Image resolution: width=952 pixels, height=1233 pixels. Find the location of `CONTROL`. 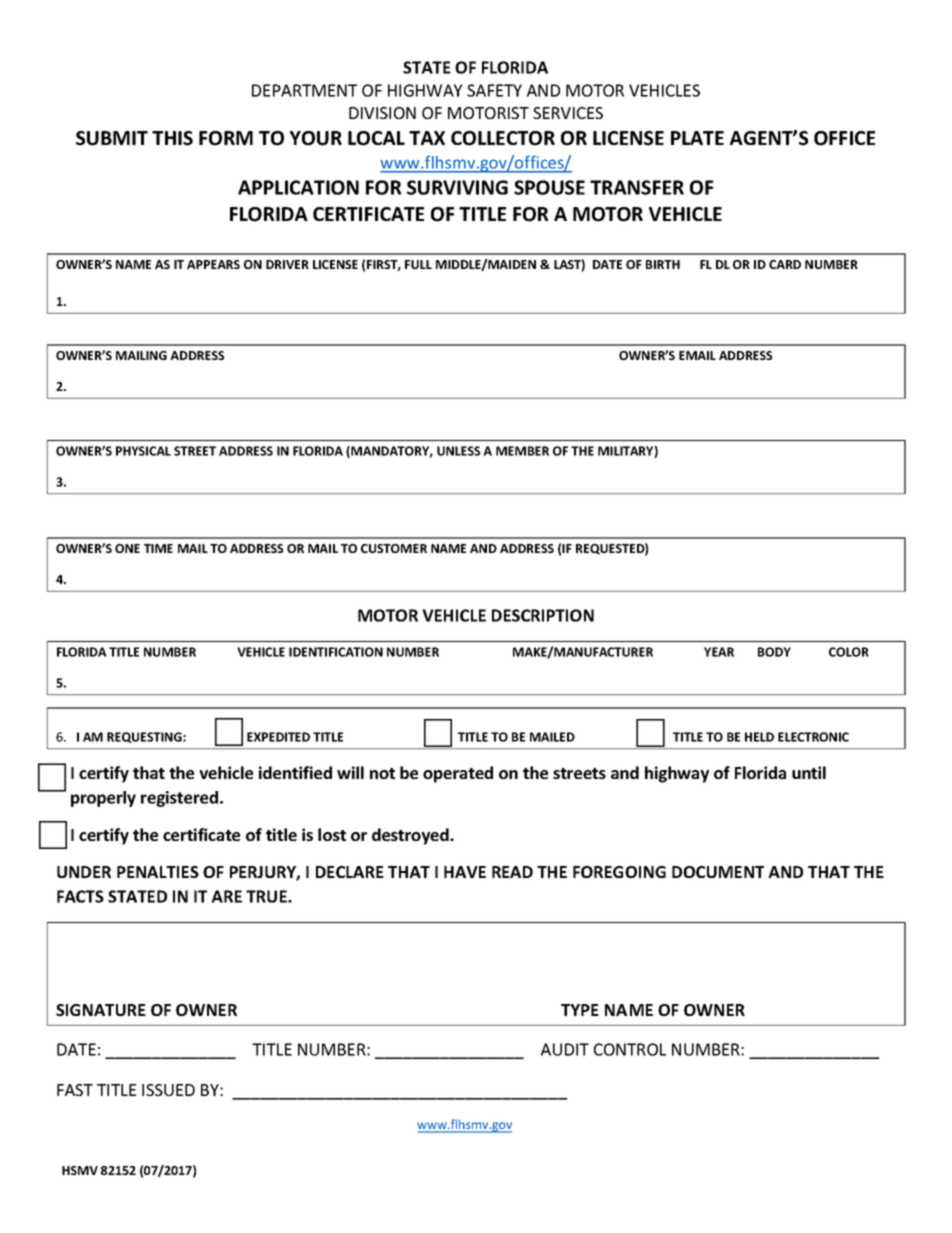

CONTROL is located at coordinates (630, 1049).
